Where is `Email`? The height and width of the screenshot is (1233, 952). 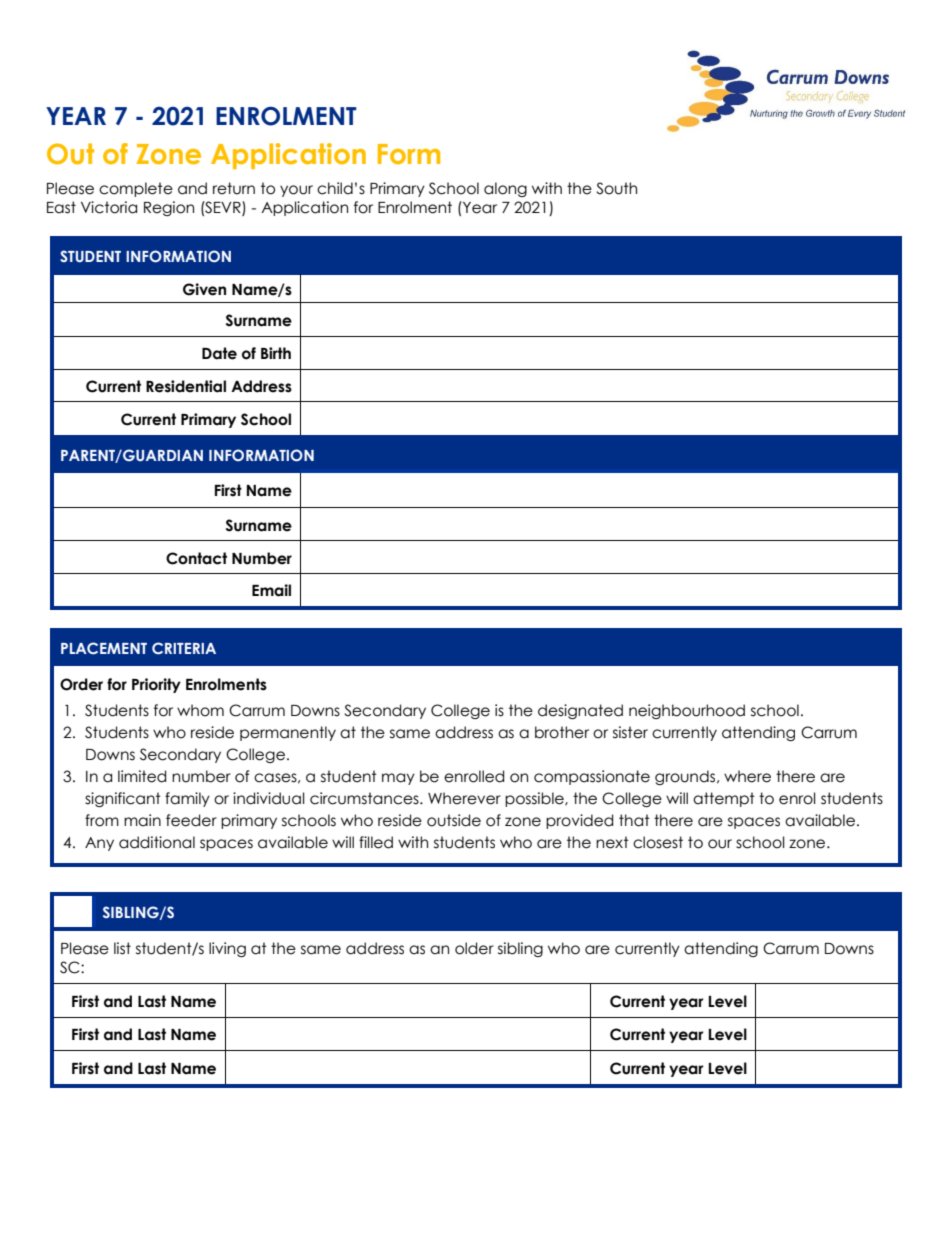 Email is located at coordinates (271, 590).
